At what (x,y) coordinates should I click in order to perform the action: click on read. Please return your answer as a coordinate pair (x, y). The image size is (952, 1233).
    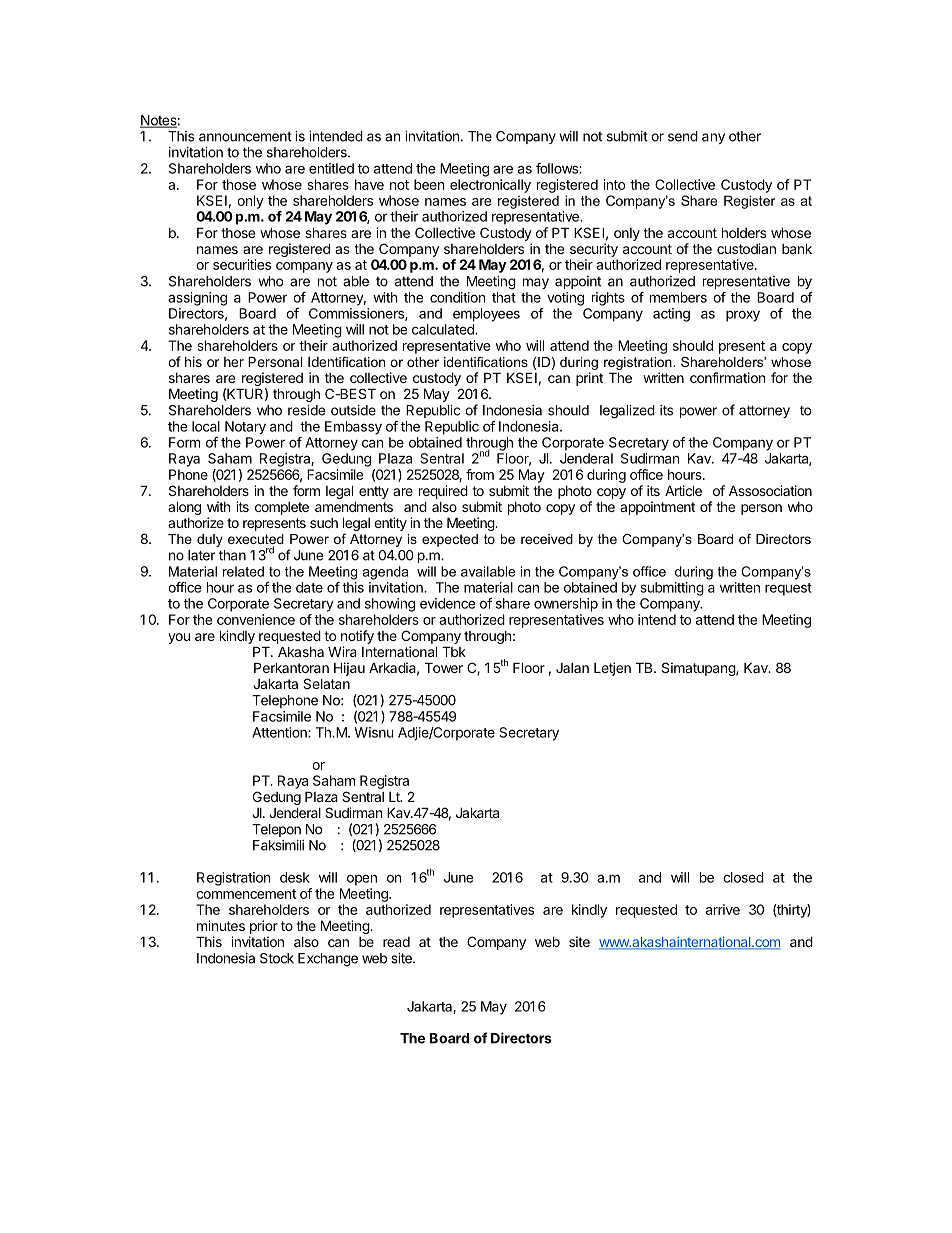
    Looking at the image, I should click on (396, 942).
